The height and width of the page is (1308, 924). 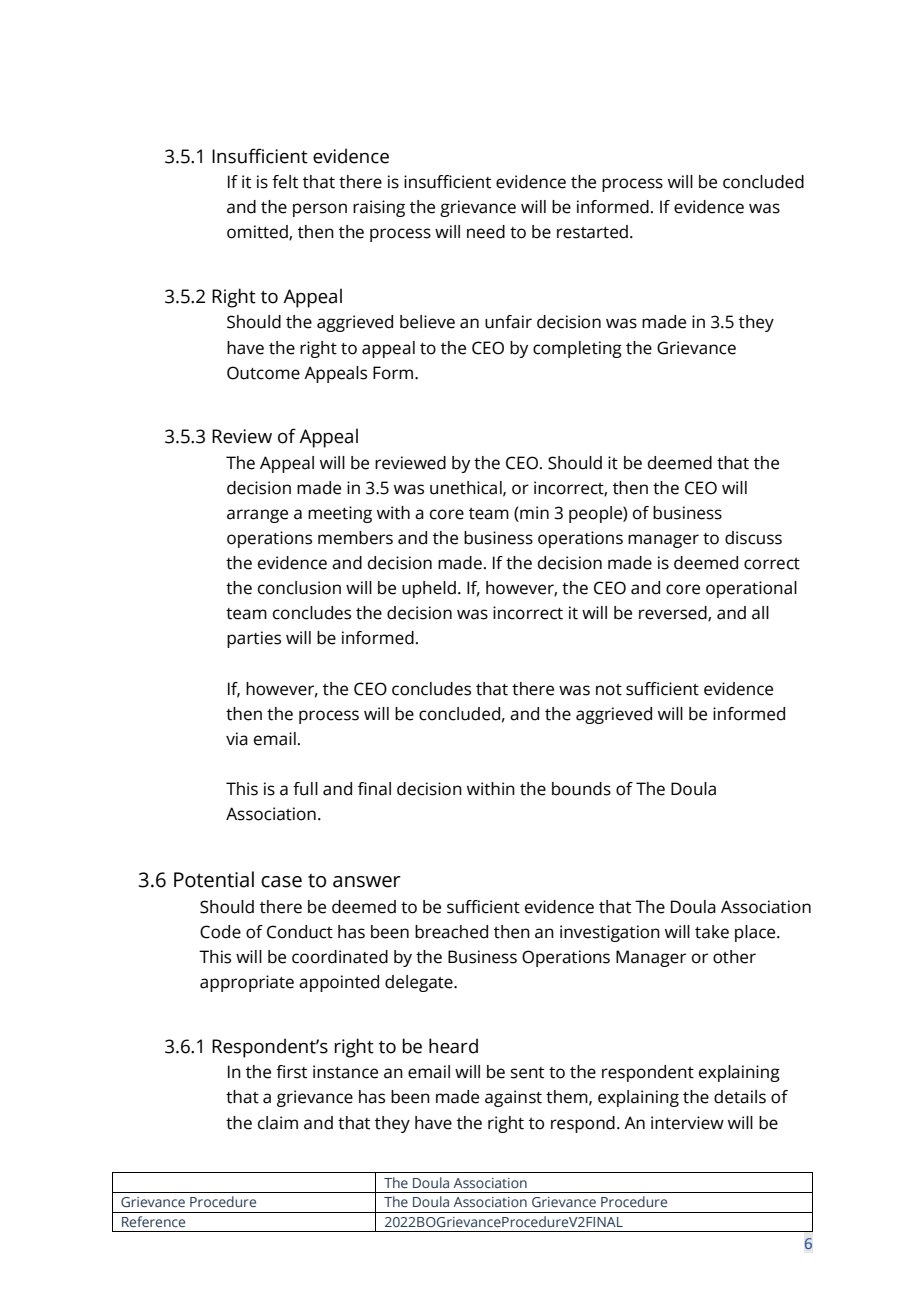 What do you see at coordinates (592, 232) in the page?
I see `restarted` at bounding box center [592, 232].
